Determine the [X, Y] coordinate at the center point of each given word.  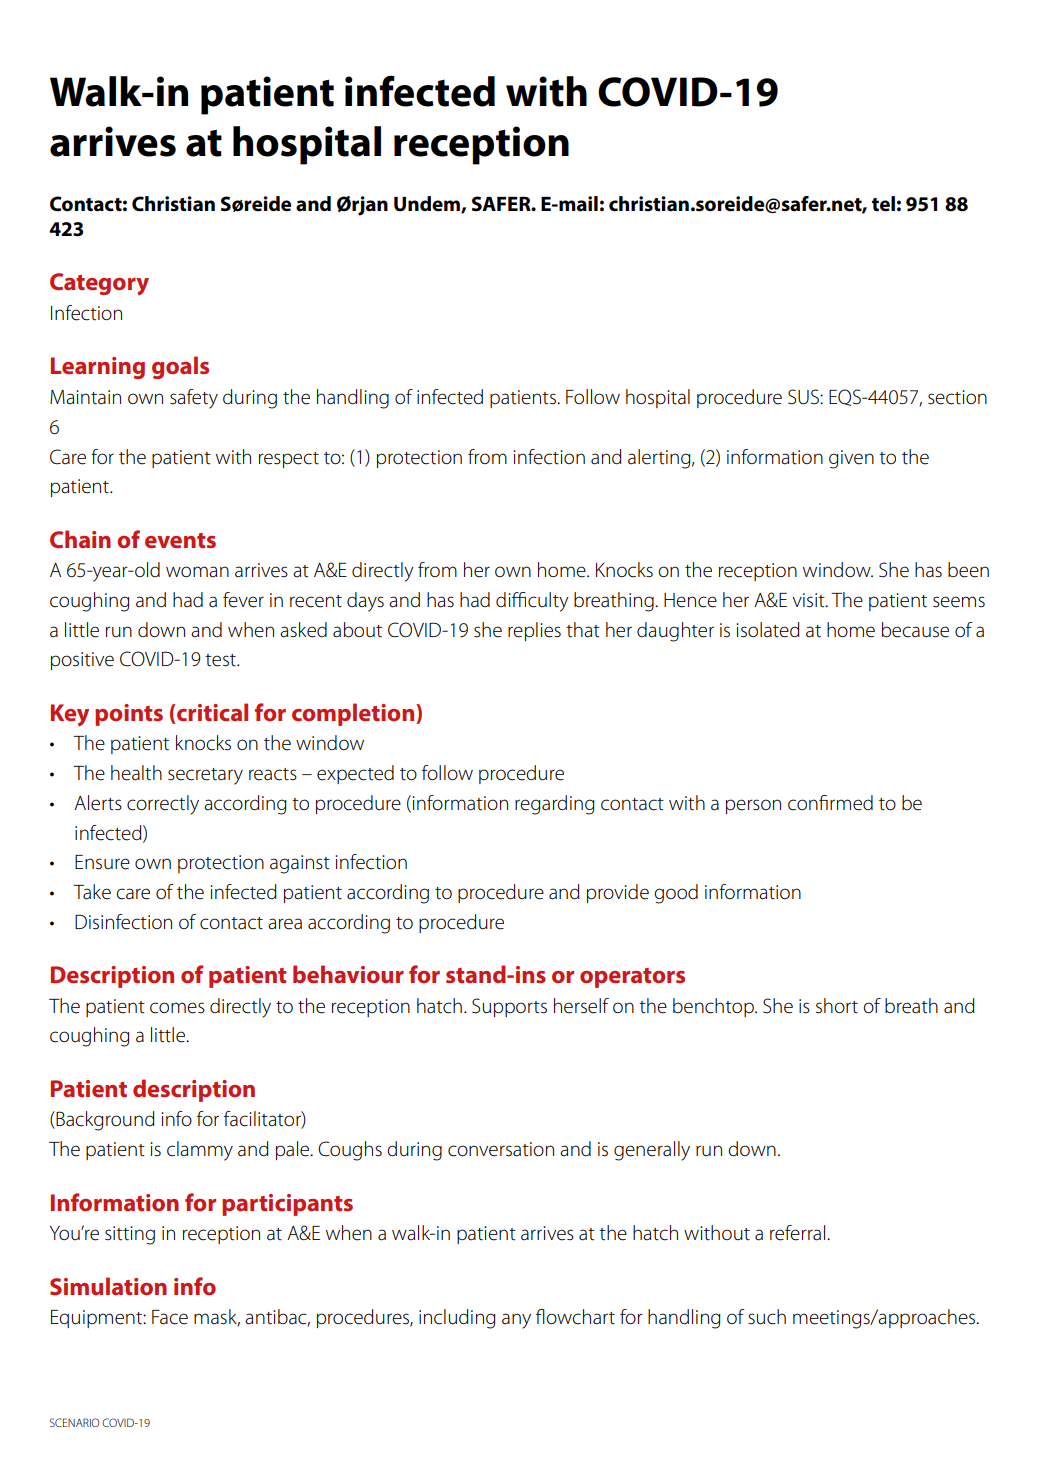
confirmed [830, 803]
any [516, 1321]
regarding [555, 805]
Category [99, 284]
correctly [163, 805]
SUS [804, 397]
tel [883, 204]
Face [170, 1317]
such [767, 1317]
